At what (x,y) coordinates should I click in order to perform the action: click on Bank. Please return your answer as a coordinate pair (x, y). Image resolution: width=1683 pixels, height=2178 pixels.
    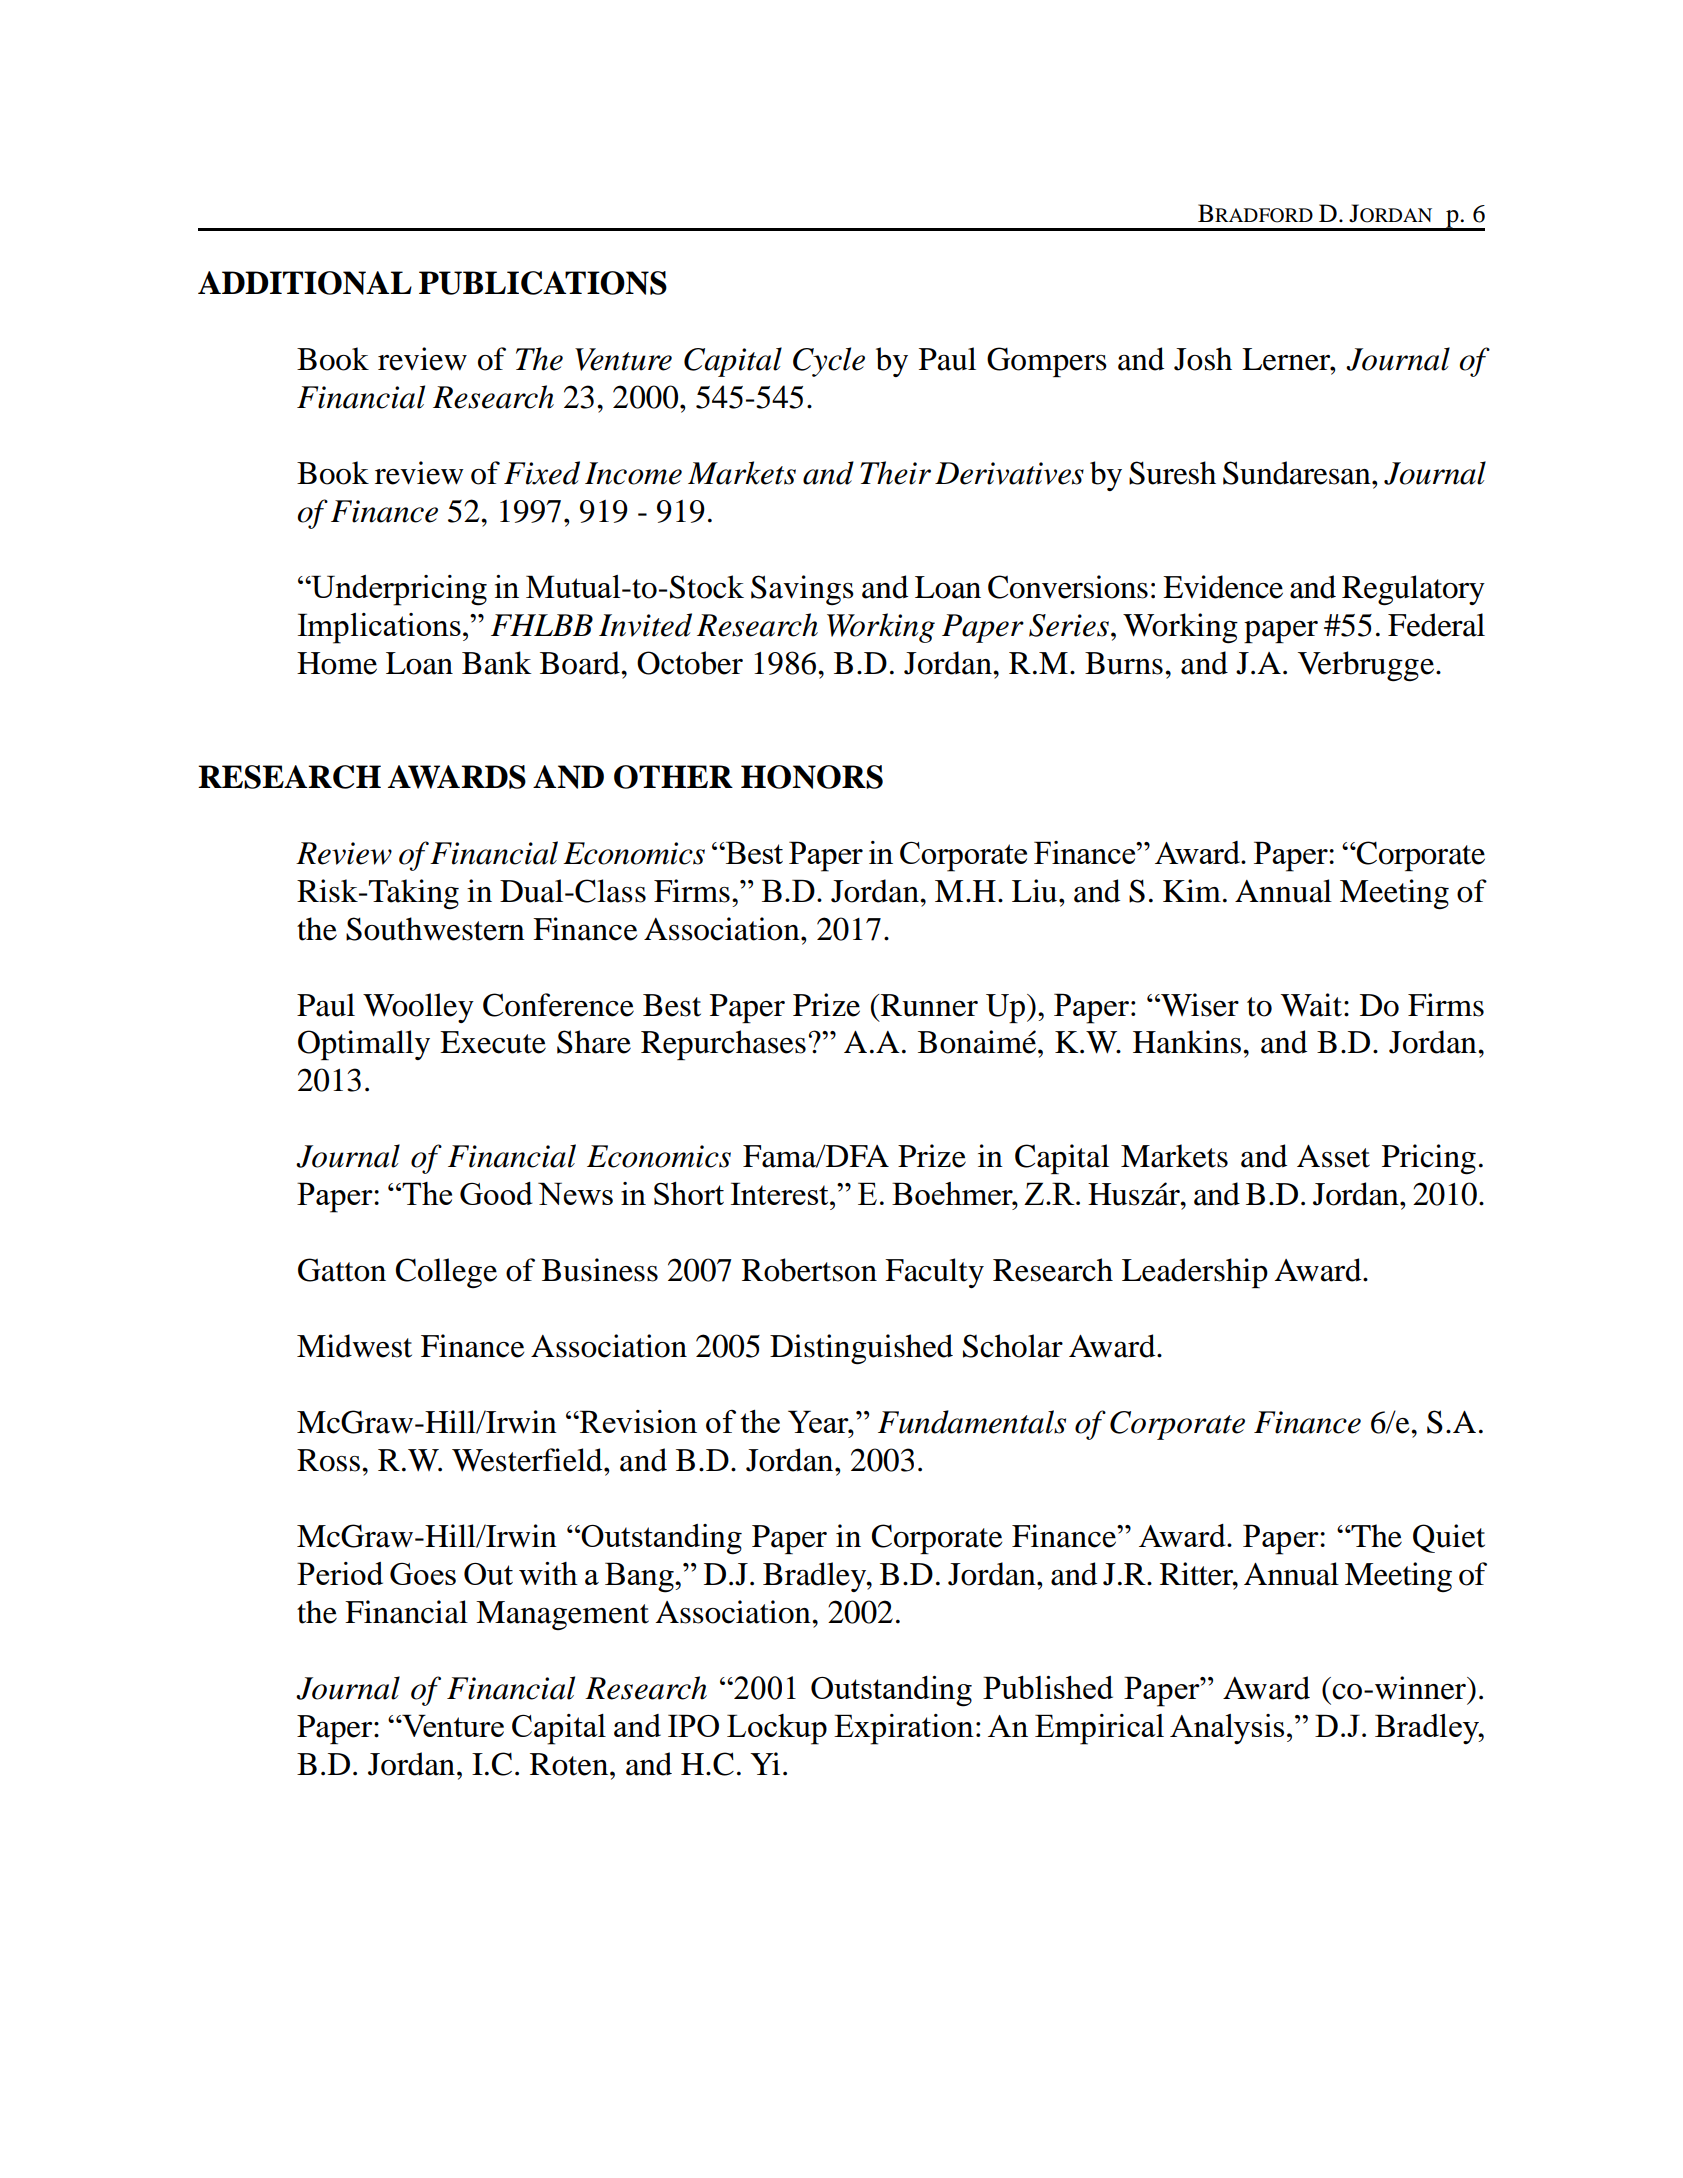
    Looking at the image, I should click on (497, 663).
